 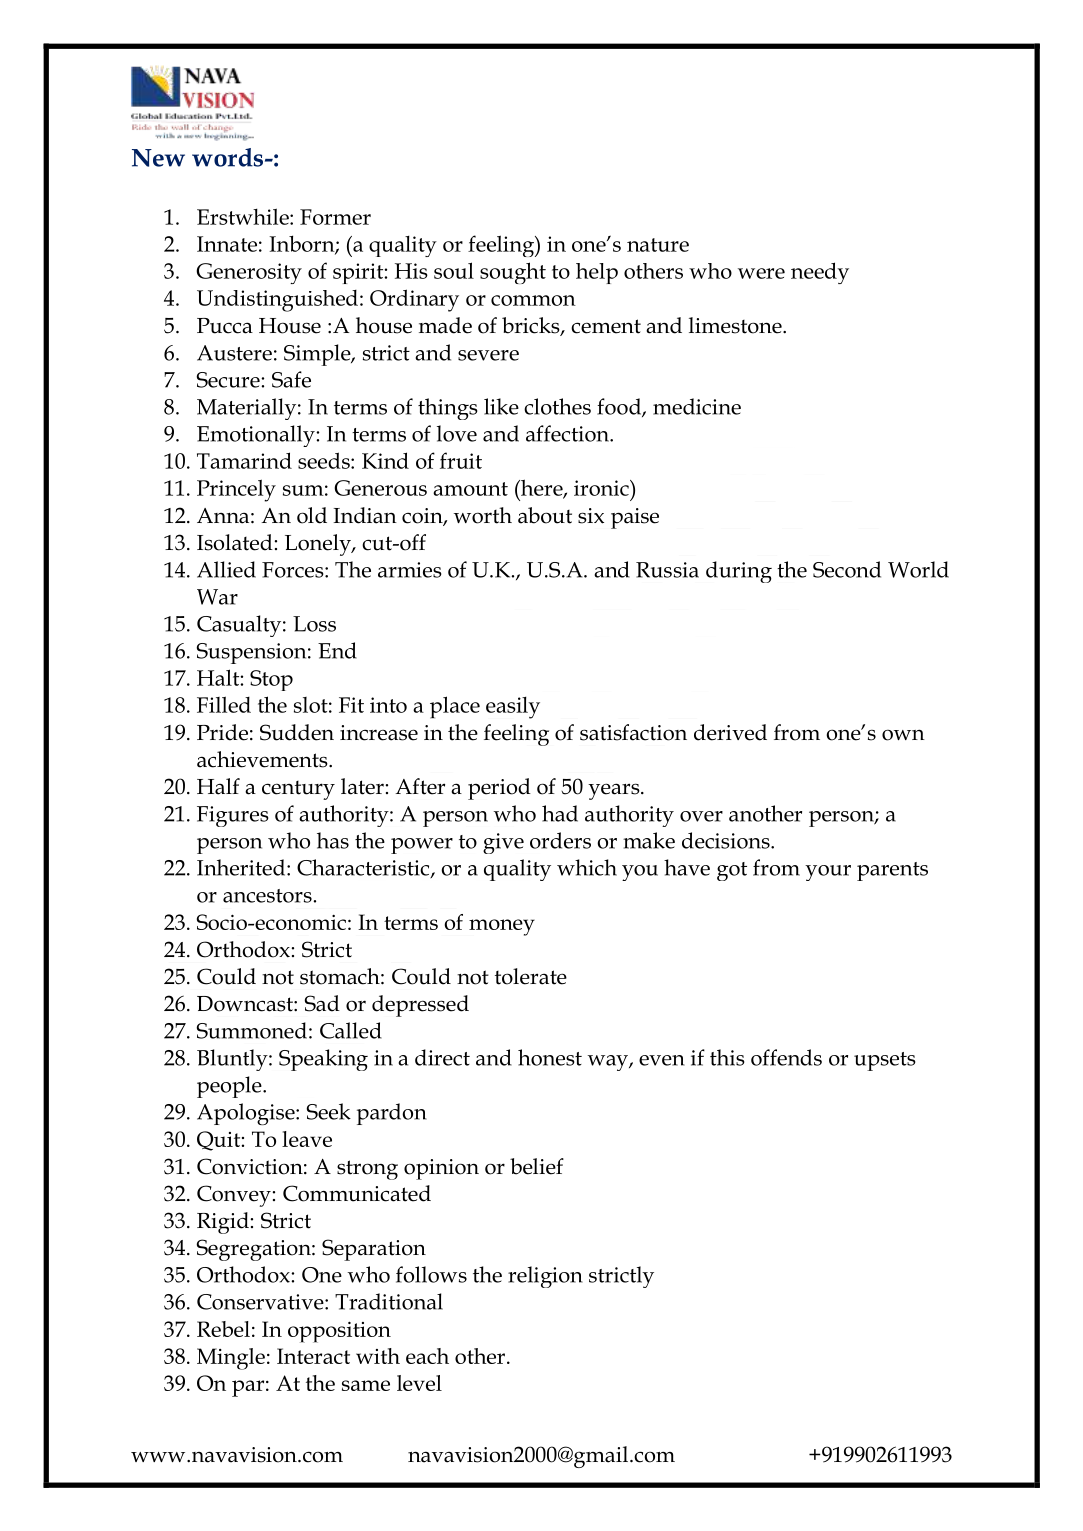 What do you see at coordinates (513, 273) in the screenshot?
I see `sought` at bounding box center [513, 273].
